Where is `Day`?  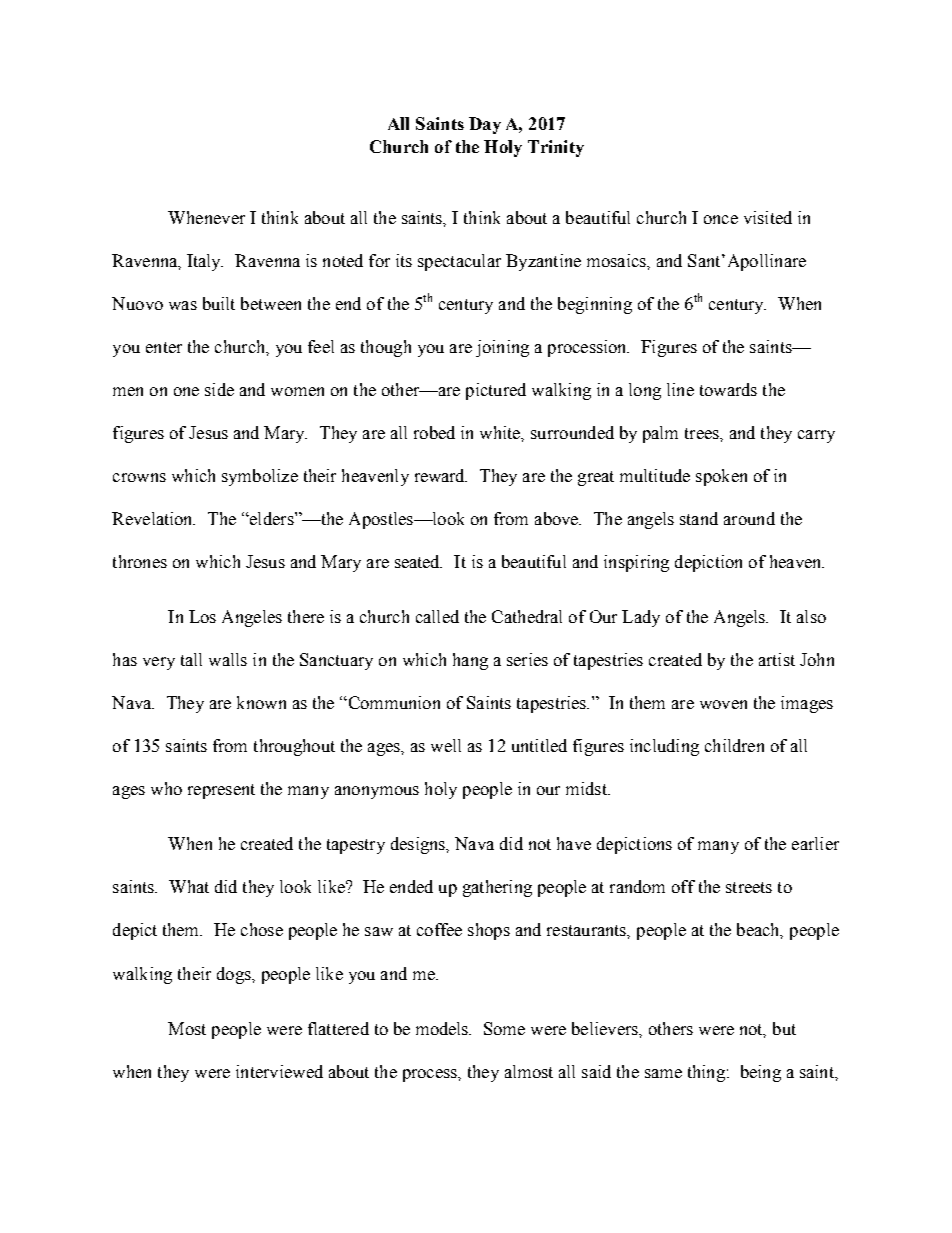 Day is located at coordinates (485, 125).
